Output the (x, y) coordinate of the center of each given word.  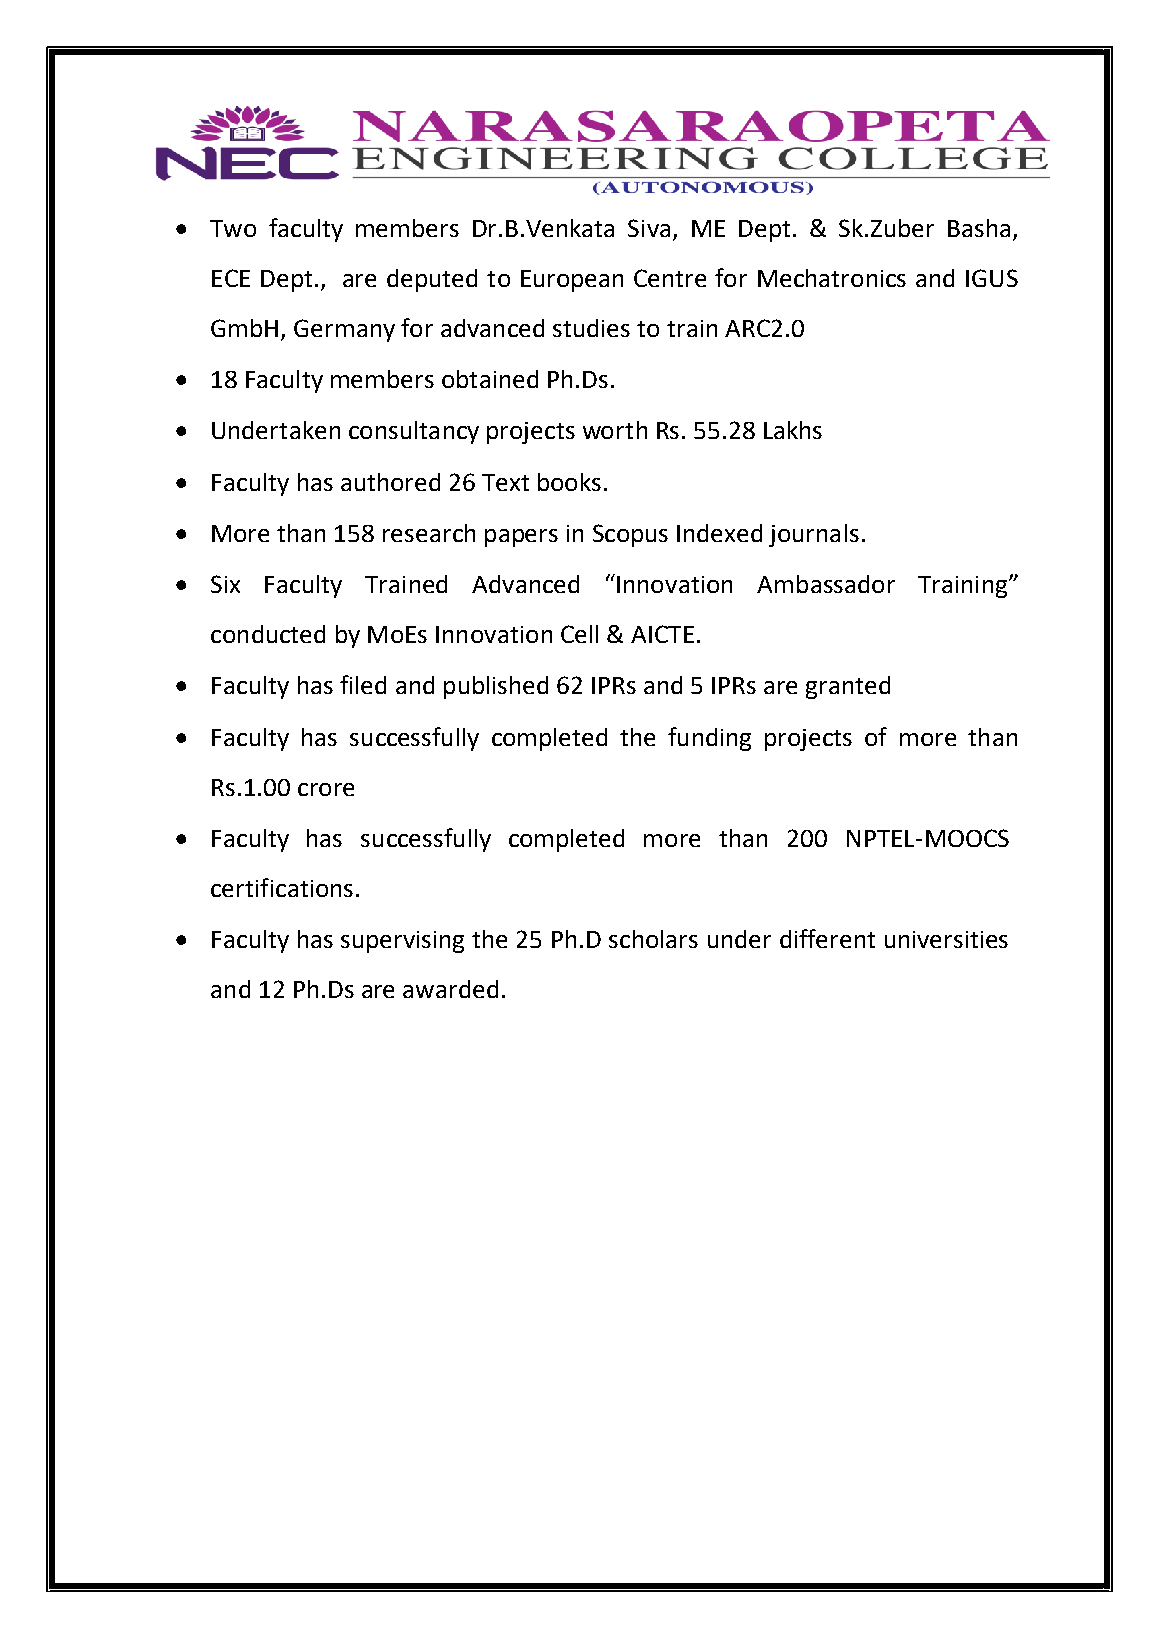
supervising (402, 942)
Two (233, 228)
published (496, 687)
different (827, 938)
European (572, 281)
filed (363, 684)
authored (390, 482)
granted (848, 687)
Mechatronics (832, 278)
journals (814, 535)
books (569, 482)
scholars (653, 939)
